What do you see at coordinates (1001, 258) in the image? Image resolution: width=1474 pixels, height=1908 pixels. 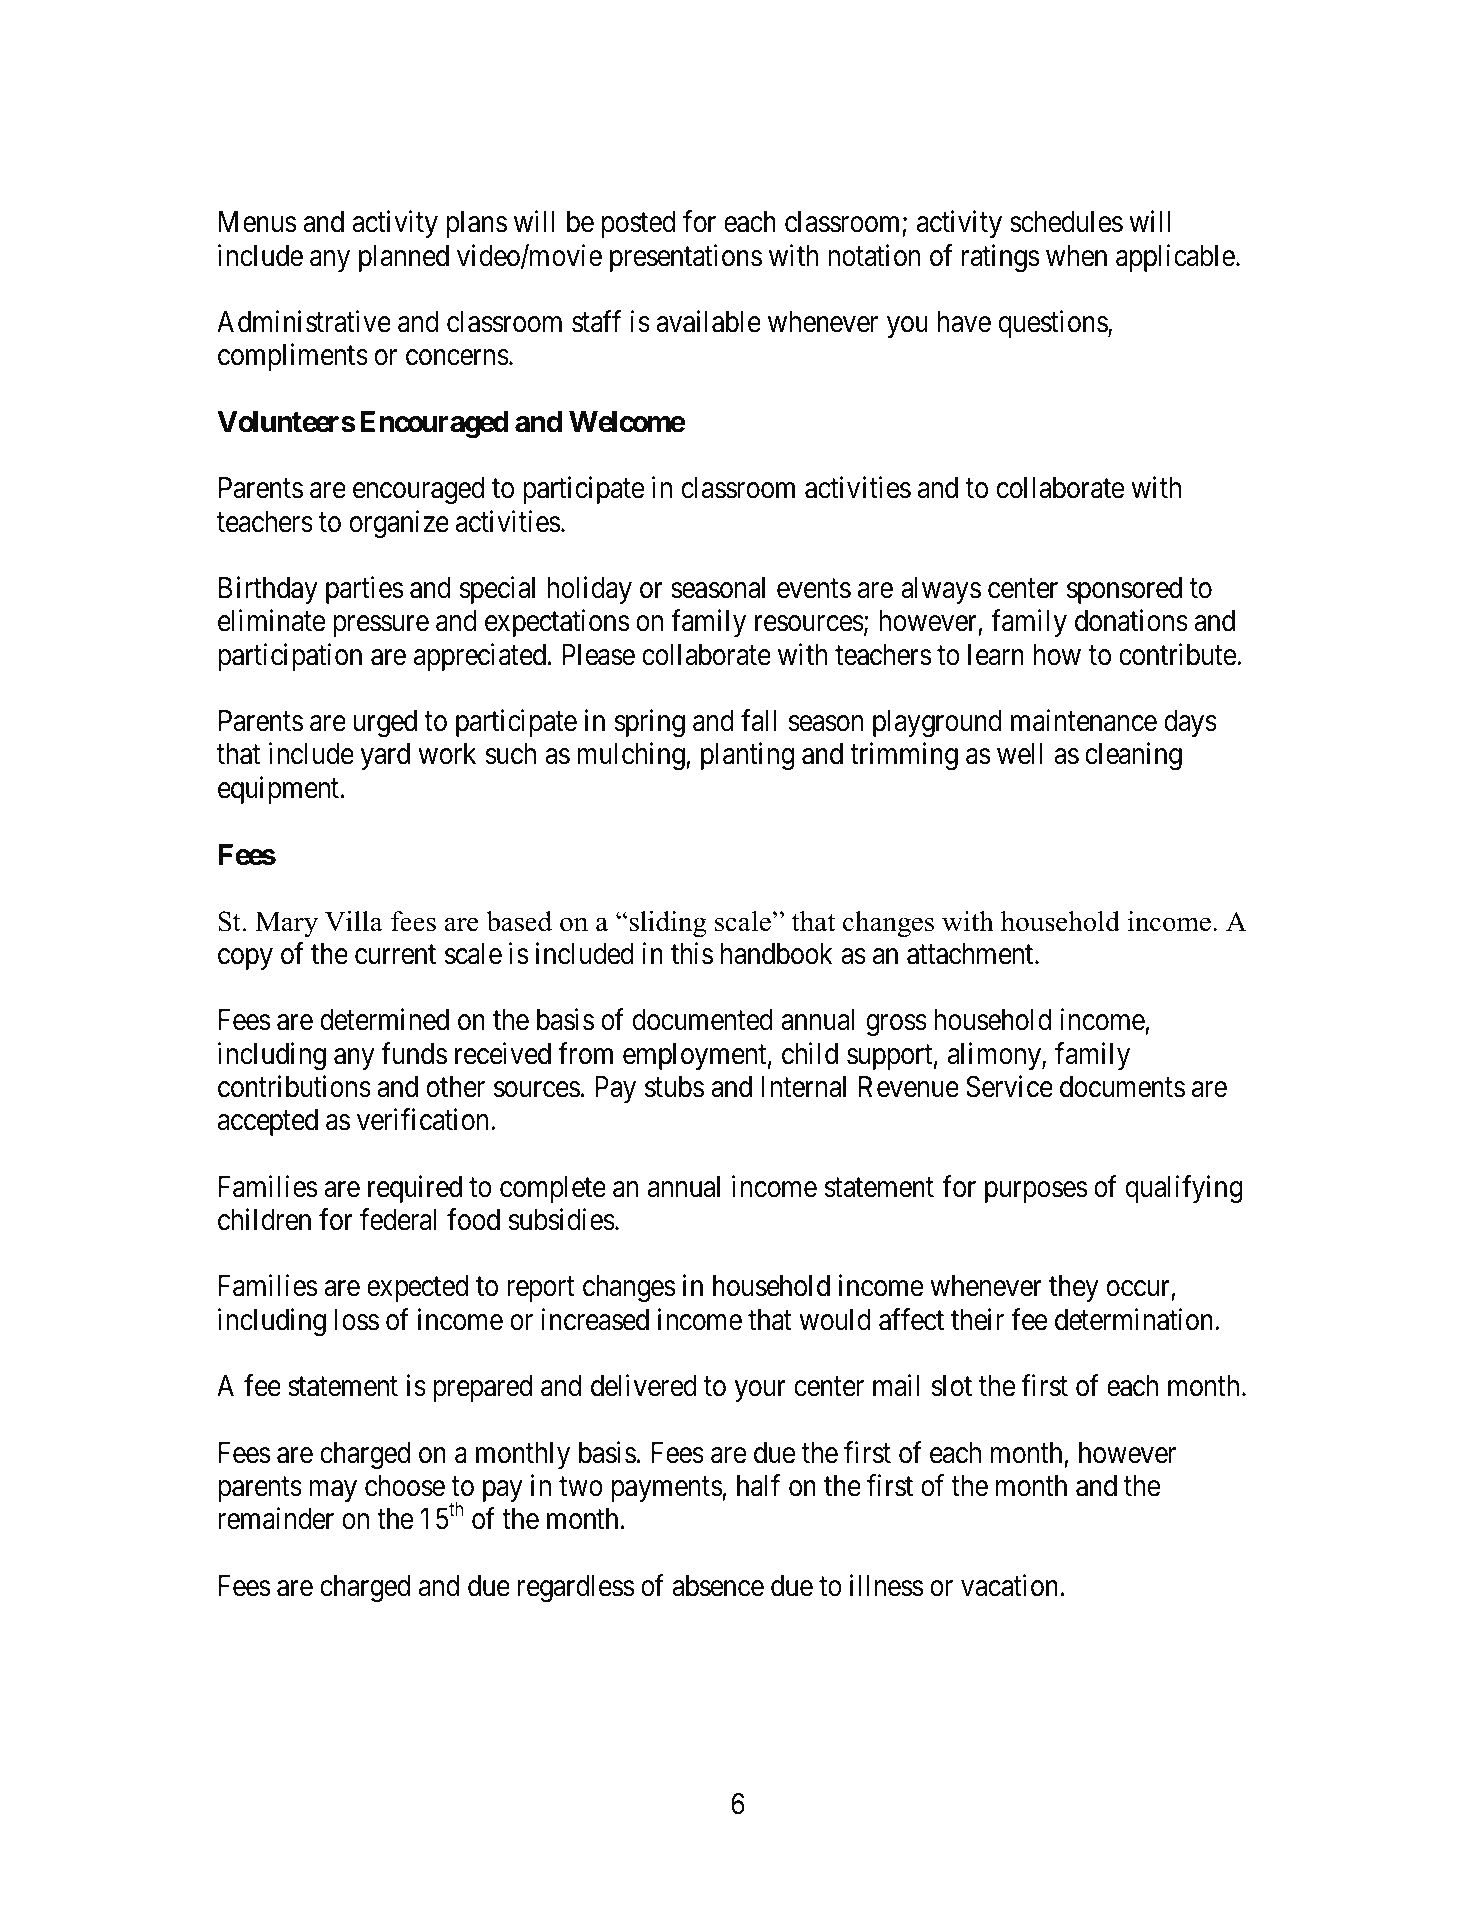 I see `ratings` at bounding box center [1001, 258].
